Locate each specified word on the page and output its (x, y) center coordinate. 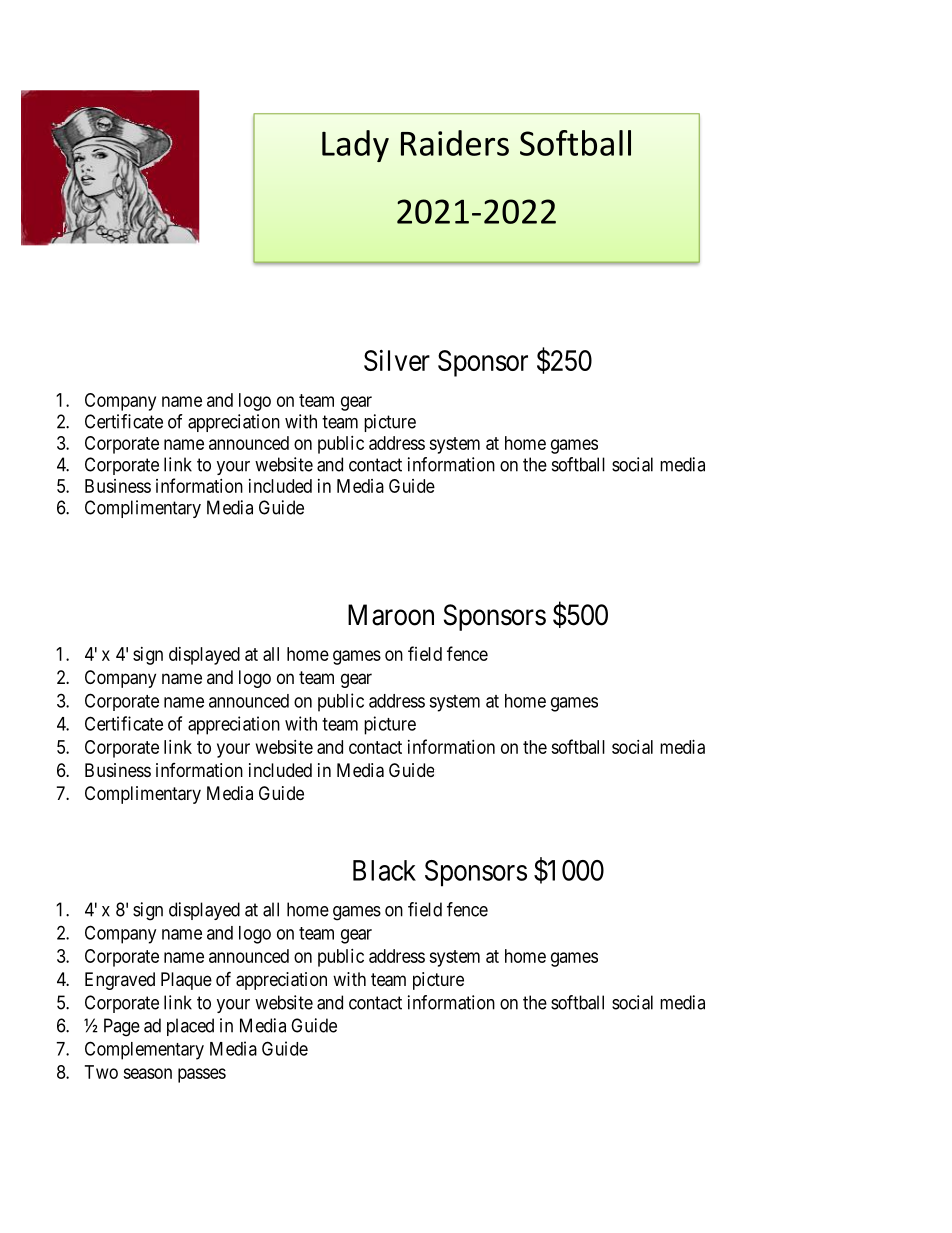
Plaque (186, 981)
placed (190, 1027)
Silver (397, 360)
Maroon (391, 615)
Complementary (144, 1050)
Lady (355, 146)
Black (384, 870)
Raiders (455, 143)
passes (202, 1075)
